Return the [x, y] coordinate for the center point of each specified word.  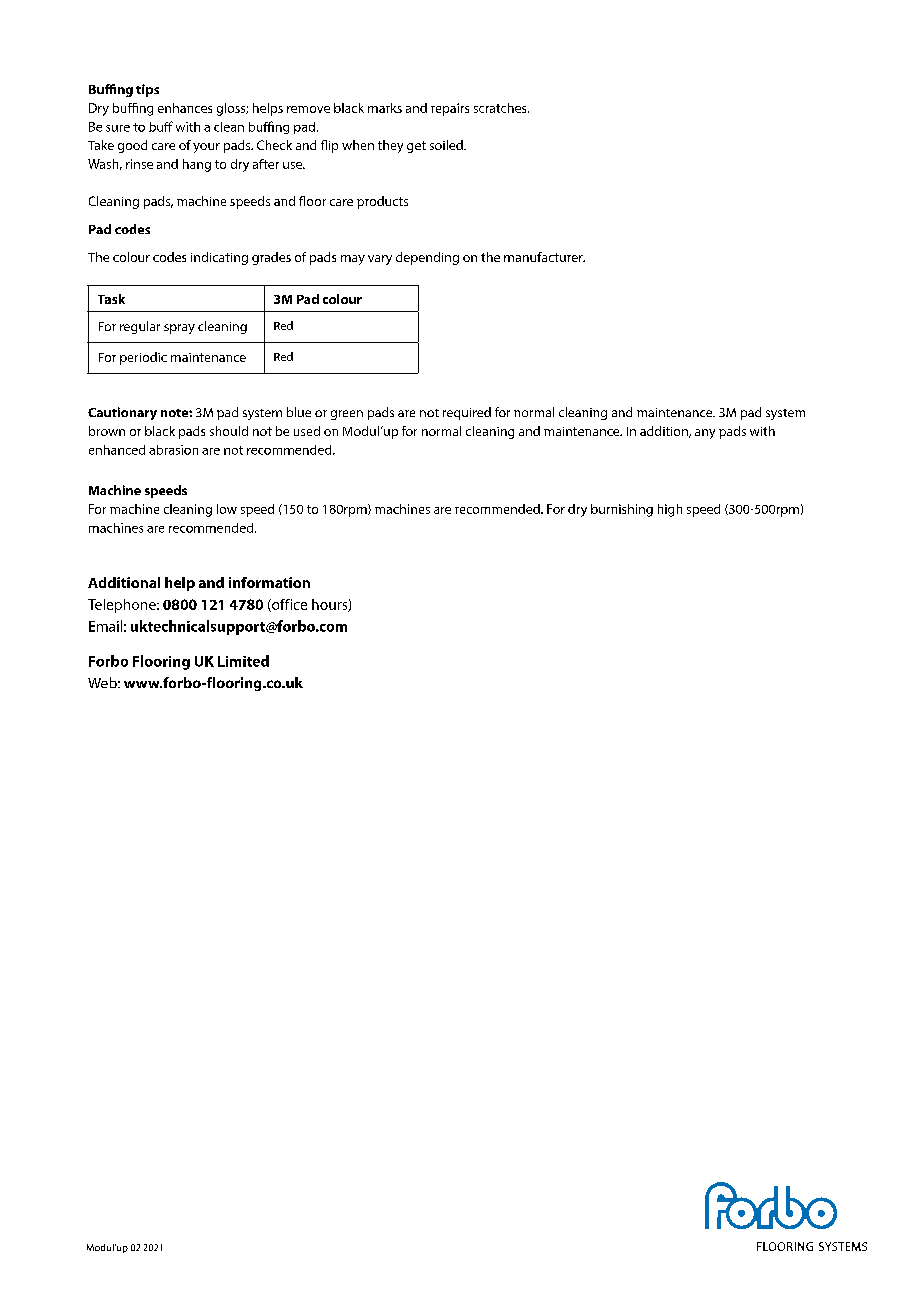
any [705, 434]
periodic [143, 358]
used [307, 431]
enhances [185, 108]
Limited [243, 661]
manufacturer [544, 257]
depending [427, 258]
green [347, 415]
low [227, 509]
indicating [219, 258]
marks [385, 108]
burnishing [622, 510]
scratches [501, 108]
